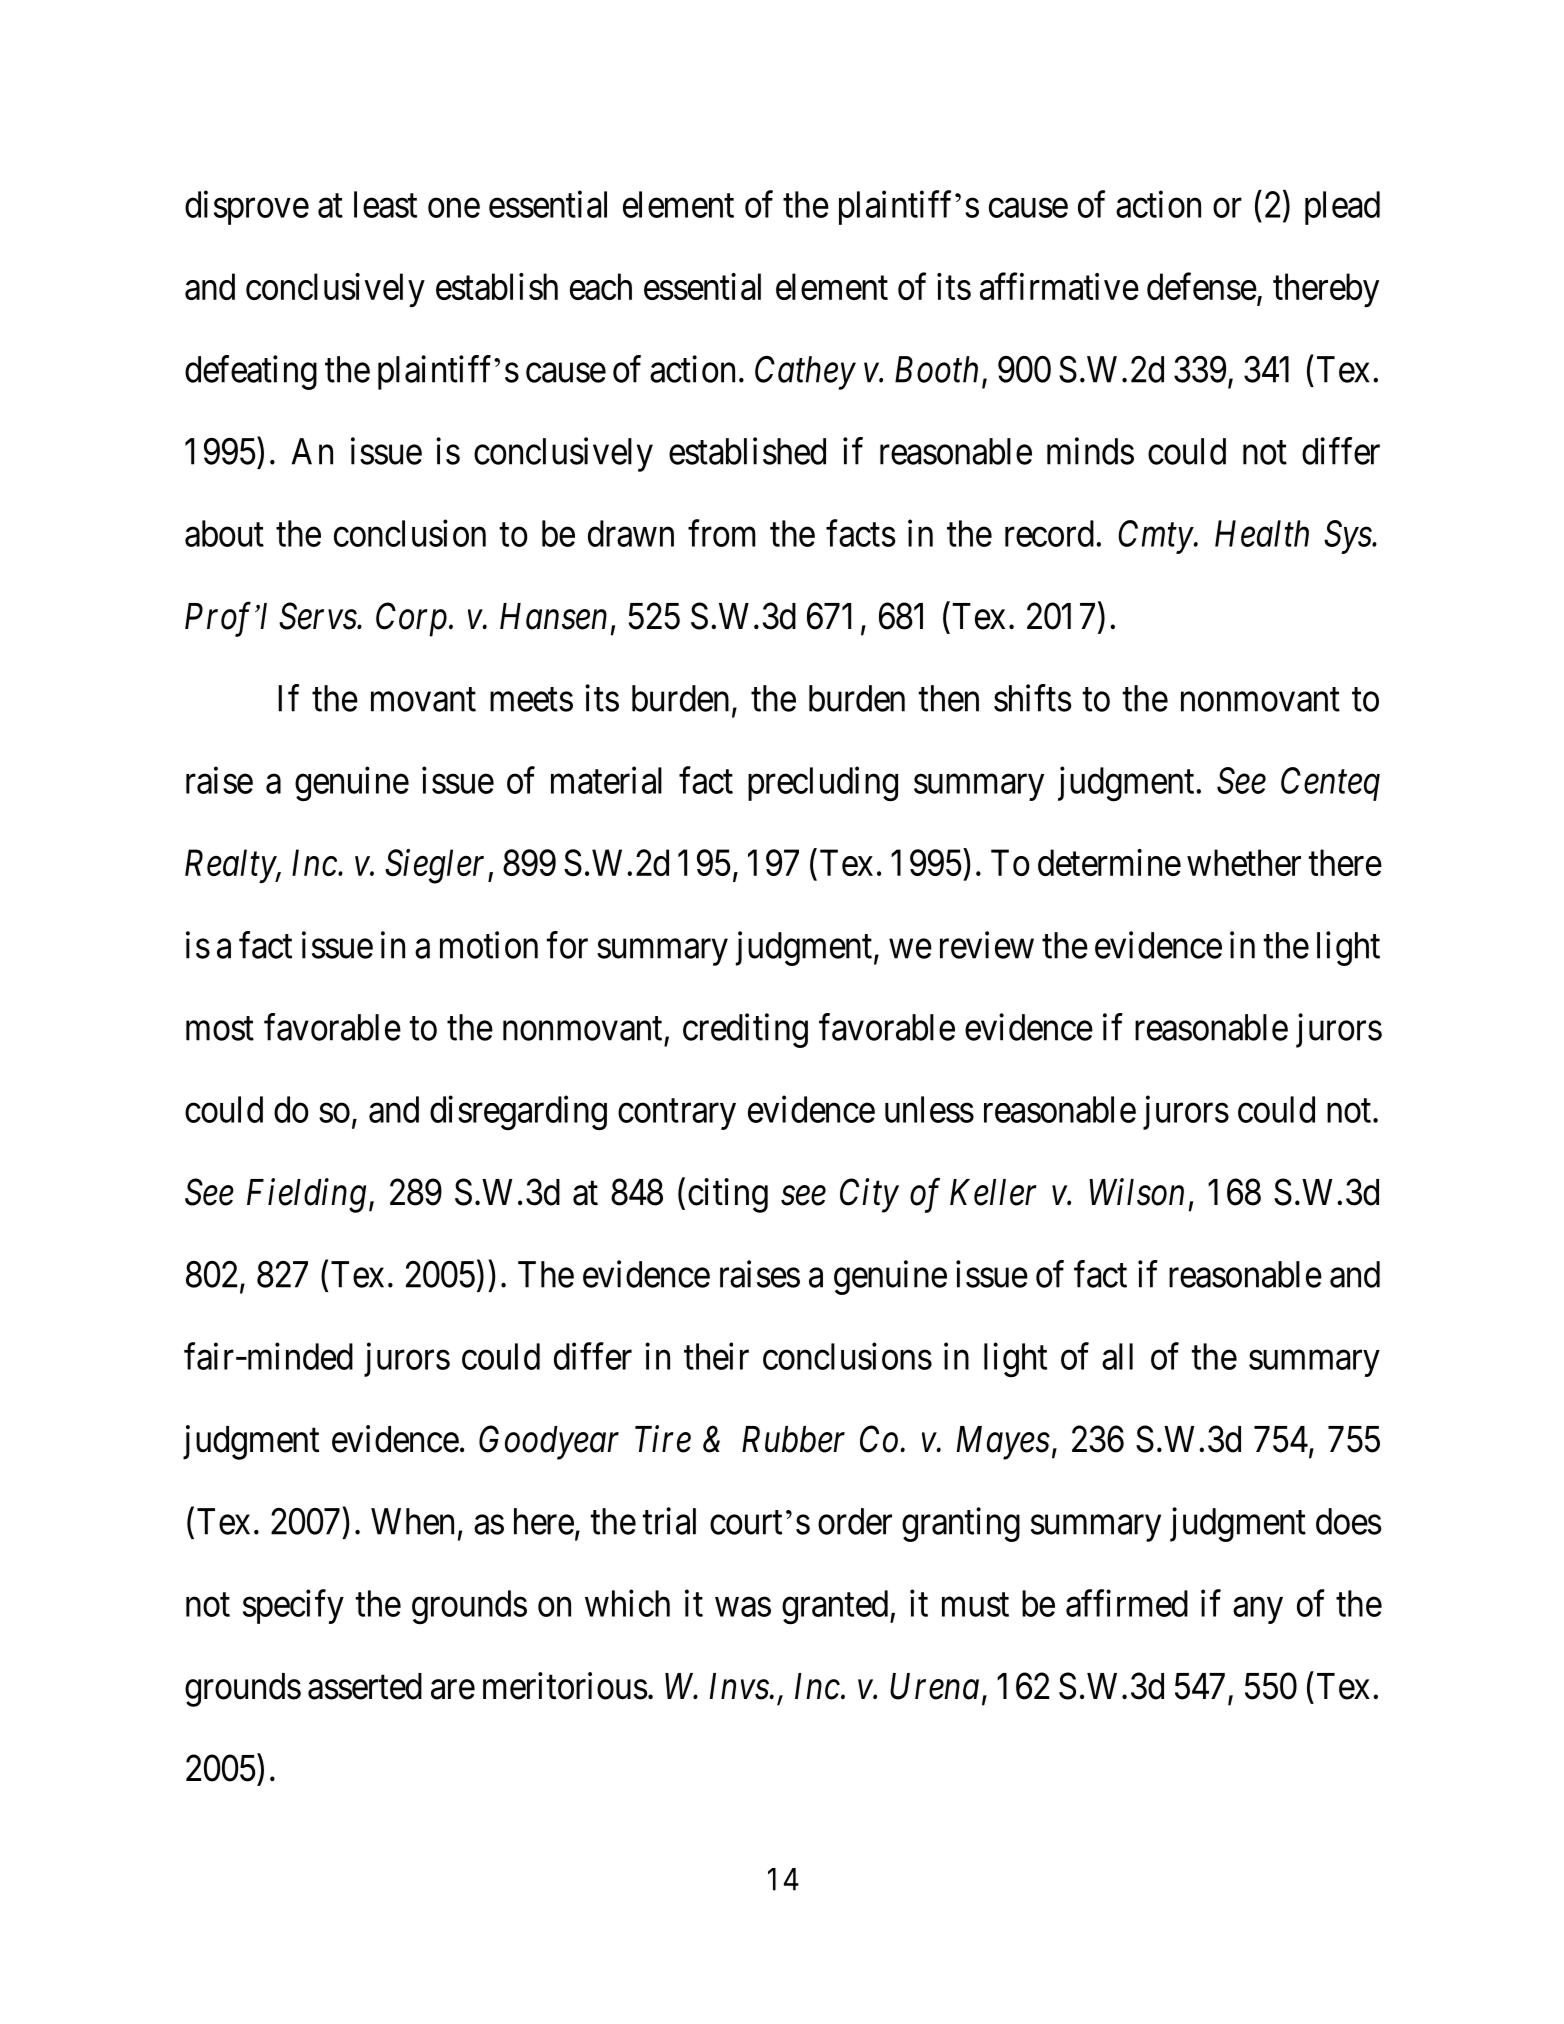 The width and height of the page is (1564, 2024). What do you see at coordinates (1202, 286) in the page?
I see `defense` at bounding box center [1202, 286].
